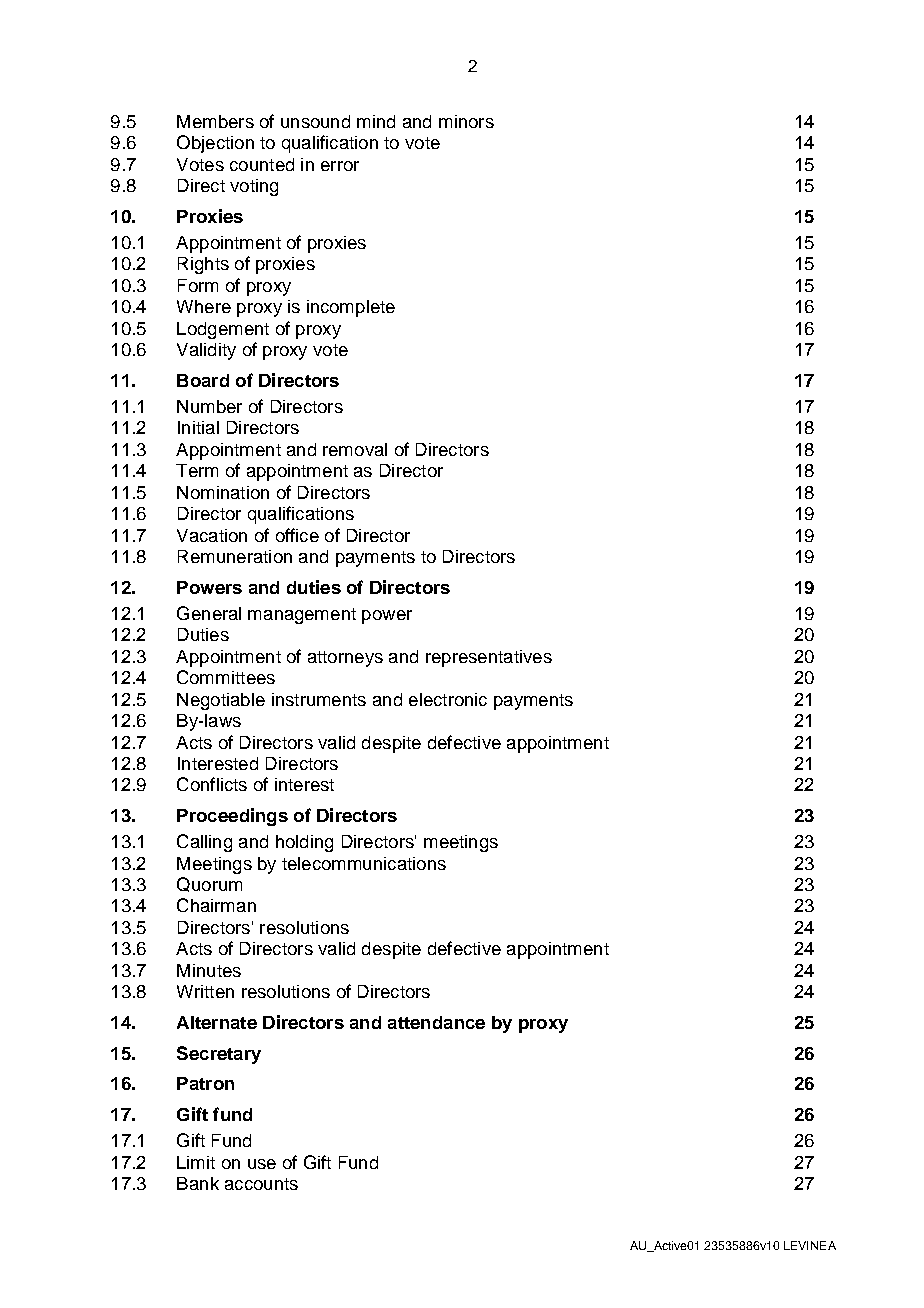 Image resolution: width=924 pixels, height=1308 pixels. What do you see at coordinates (226, 677) in the image?
I see `Committees` at bounding box center [226, 677].
